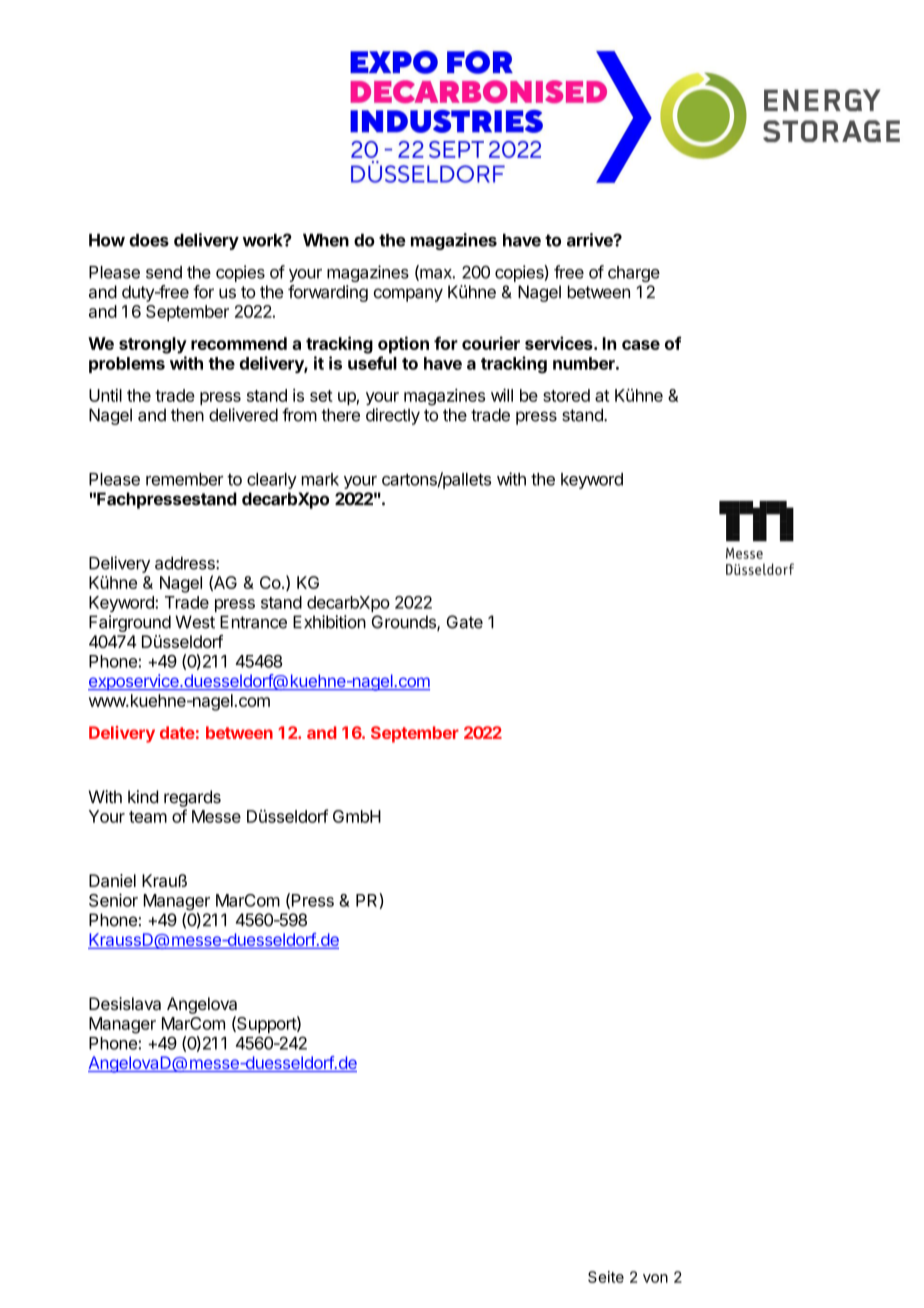 The width and height of the screenshot is (924, 1308). What do you see at coordinates (606, 1277) in the screenshot?
I see `Seite` at bounding box center [606, 1277].
